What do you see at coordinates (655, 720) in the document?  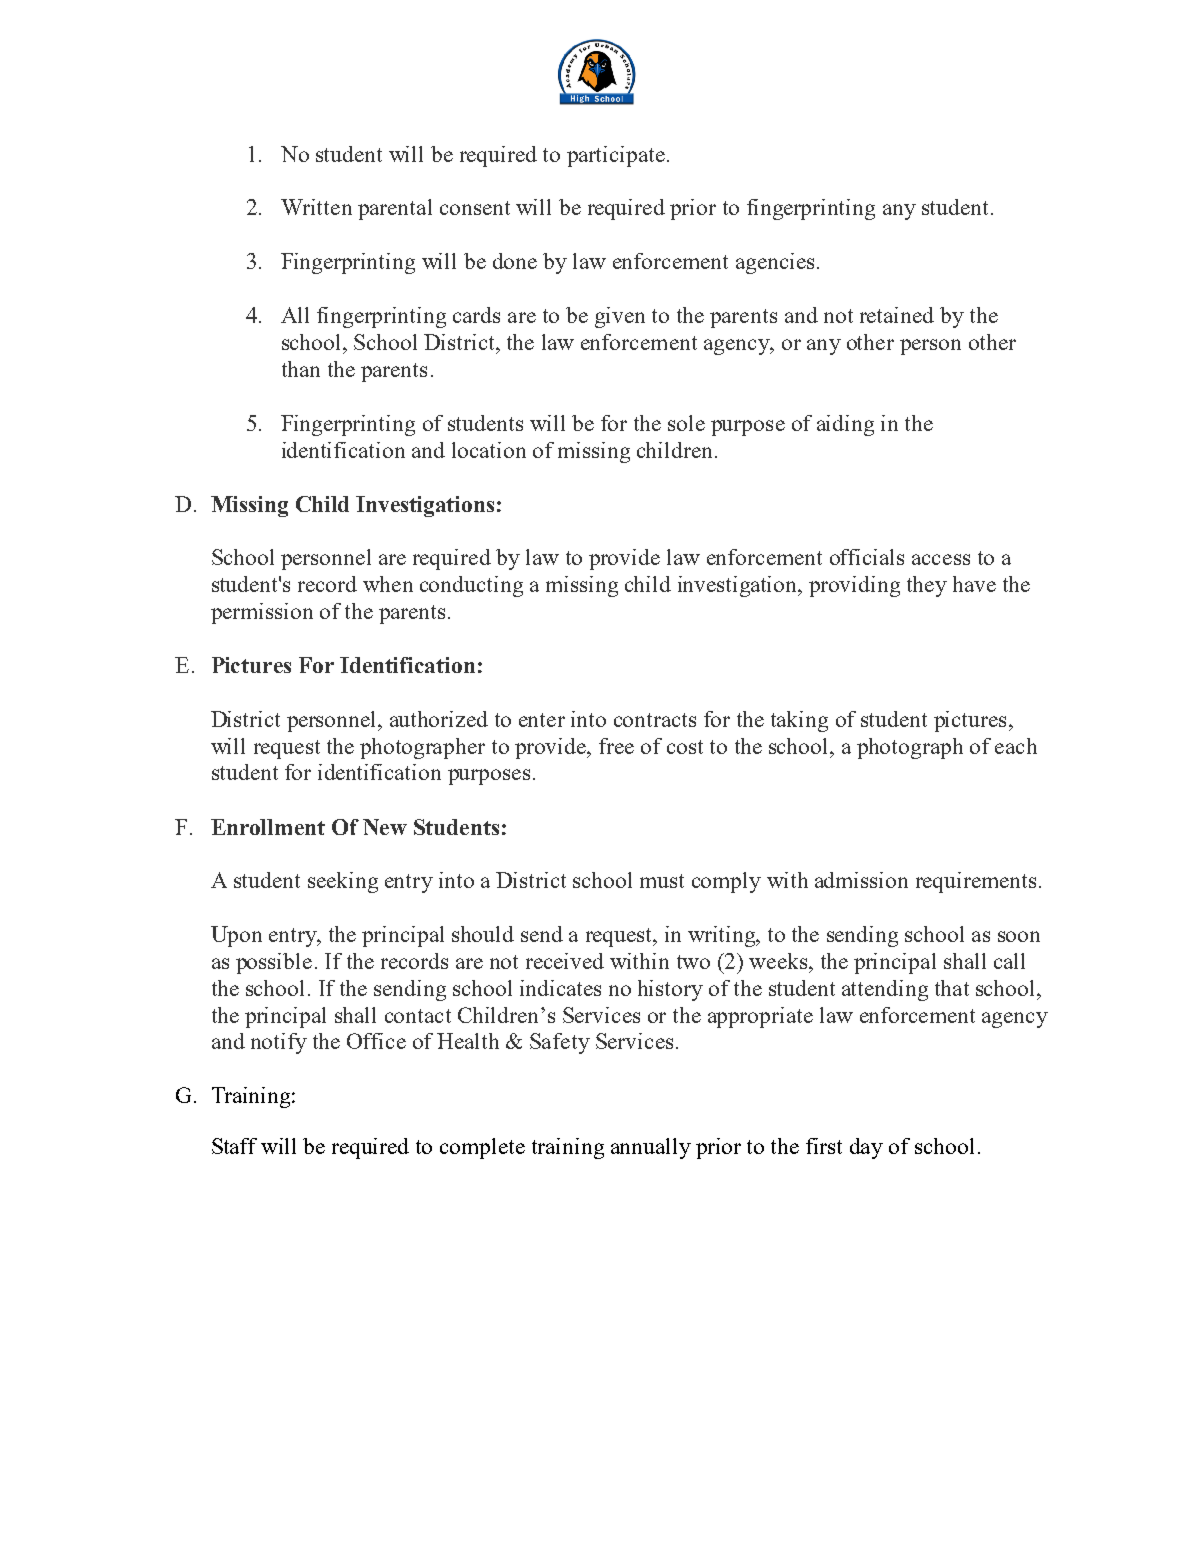 I see `contracts` at bounding box center [655, 720].
